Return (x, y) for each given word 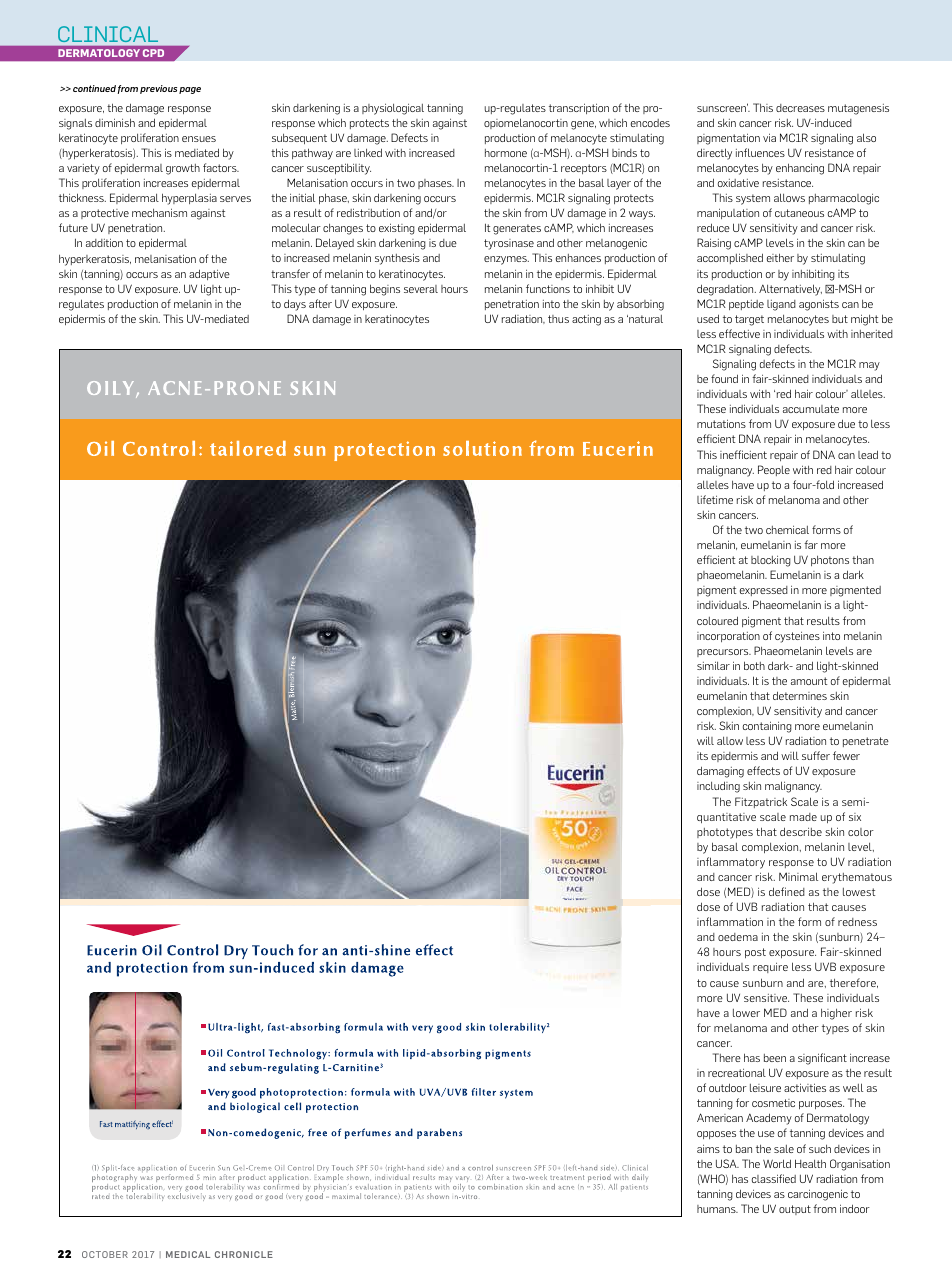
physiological (393, 109)
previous (158, 89)
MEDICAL (188, 1254)
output (795, 1210)
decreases (800, 108)
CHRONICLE (244, 1254)
